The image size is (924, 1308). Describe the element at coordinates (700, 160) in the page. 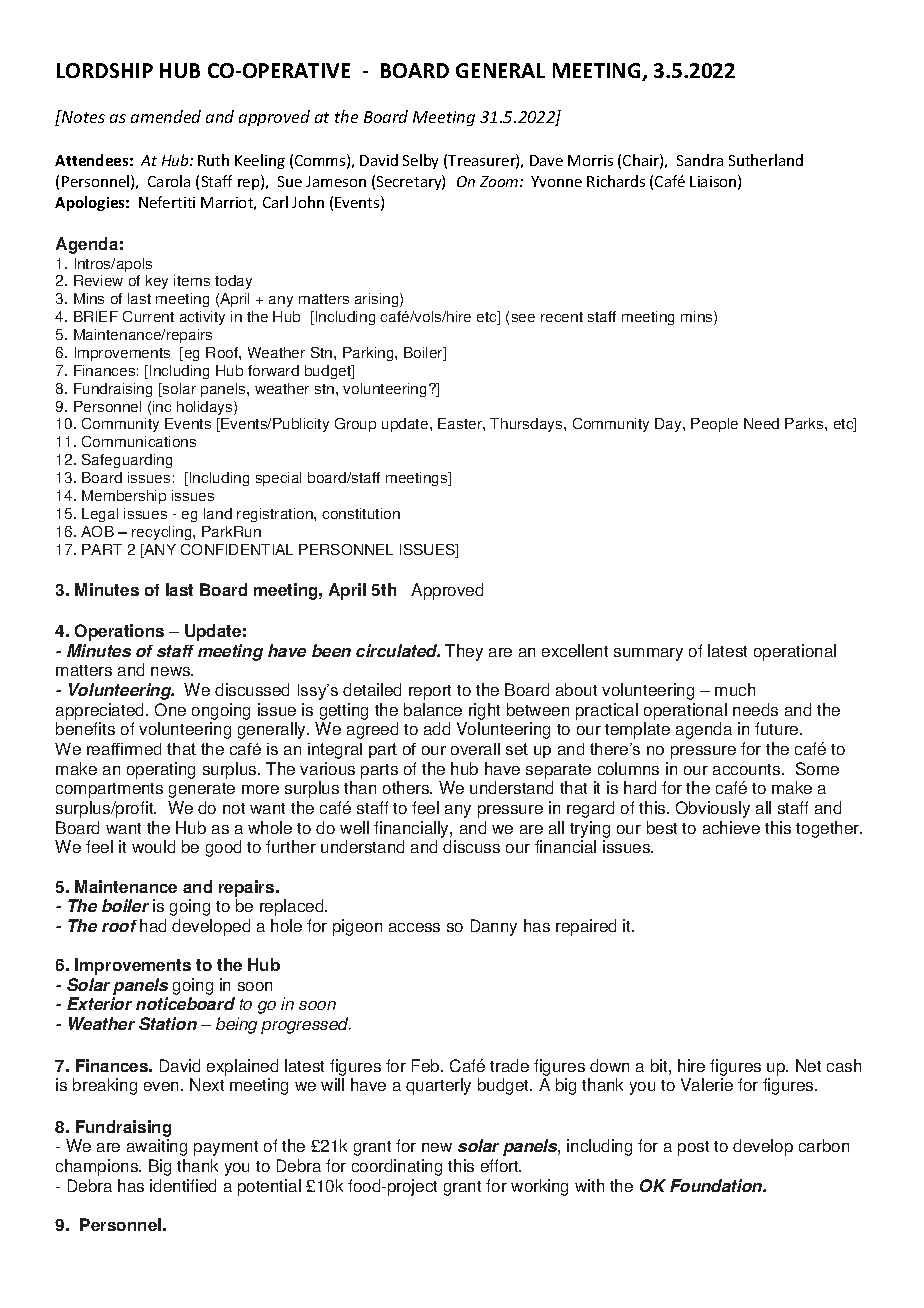

I see `Sandra` at that location.
